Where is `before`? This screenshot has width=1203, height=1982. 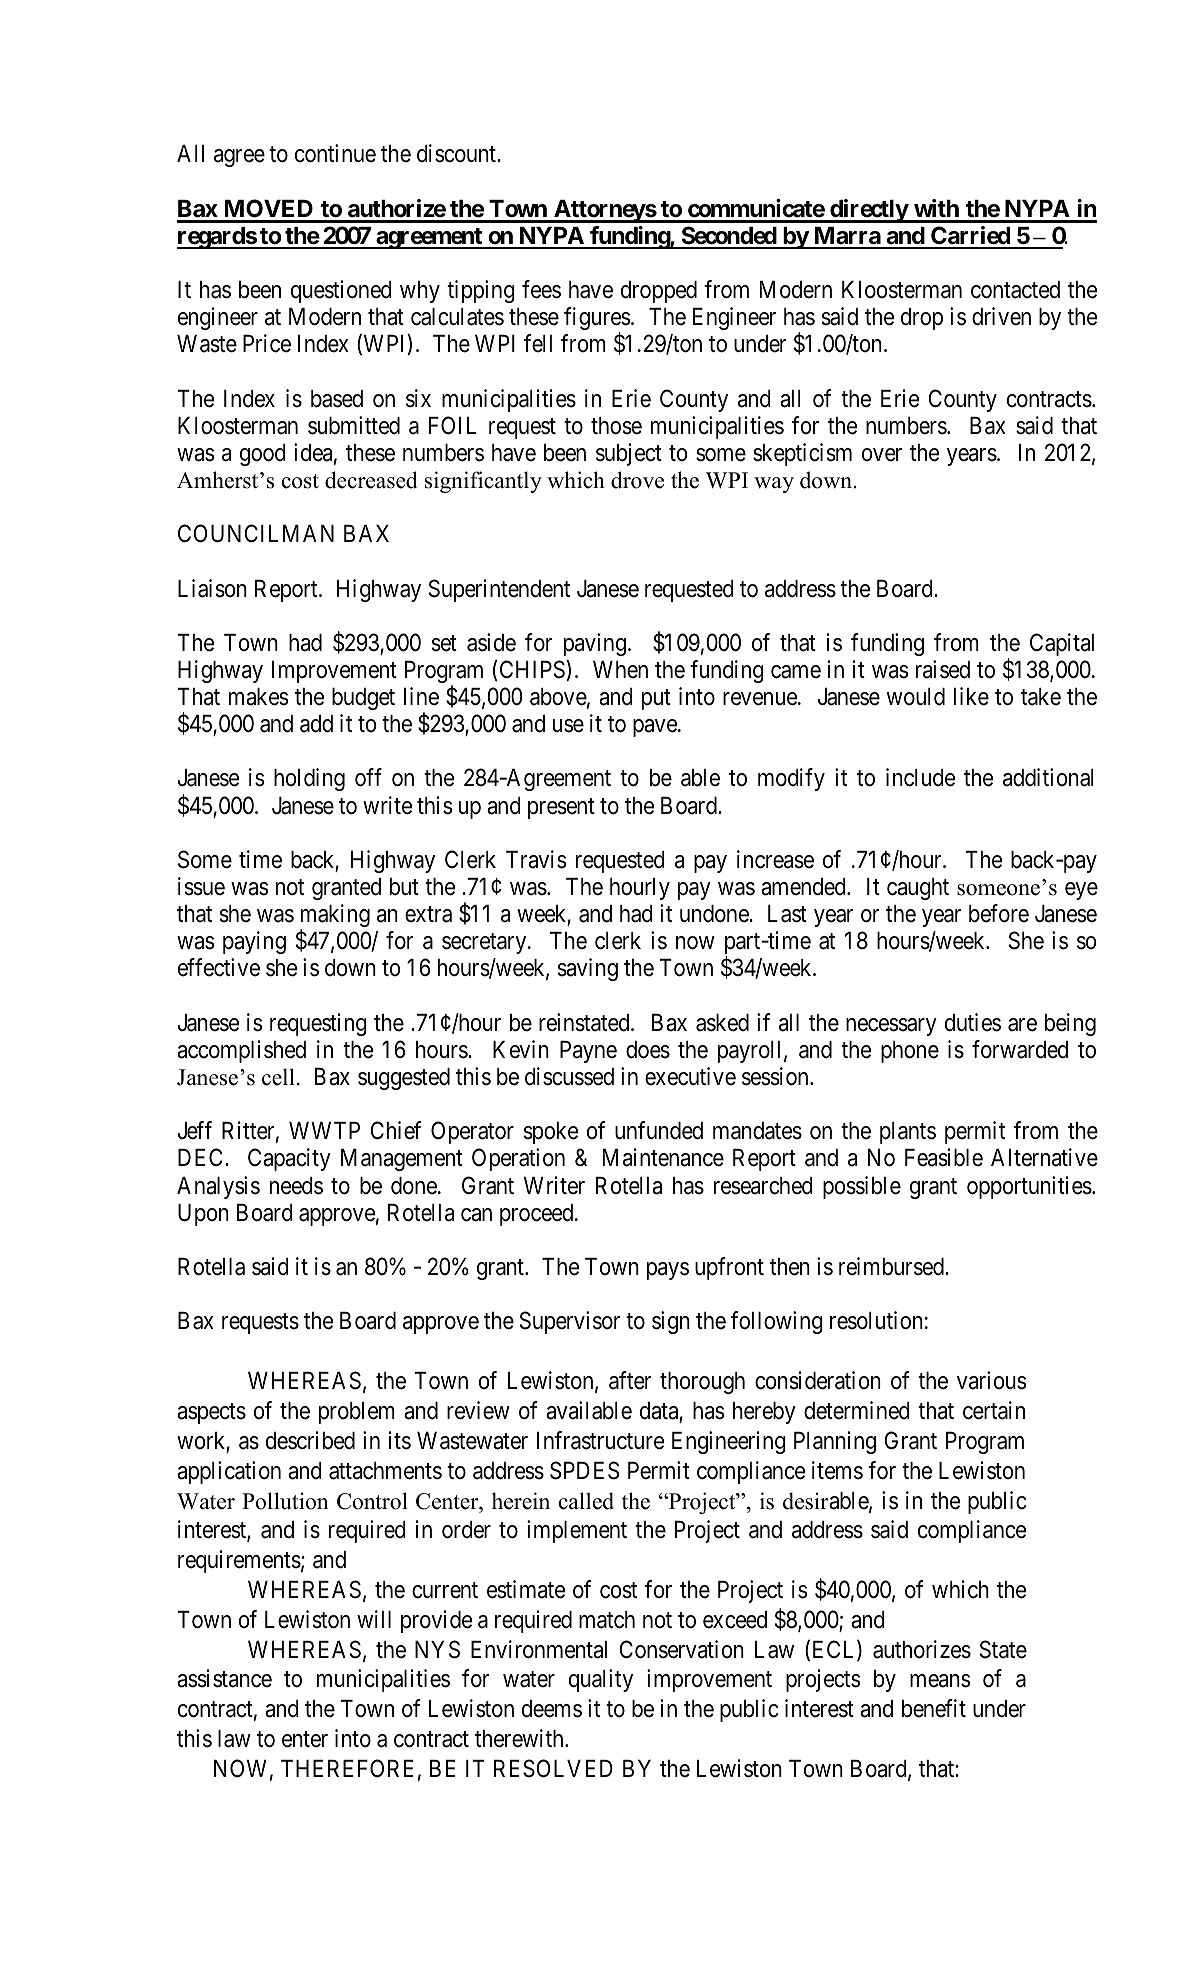
before is located at coordinates (999, 913).
